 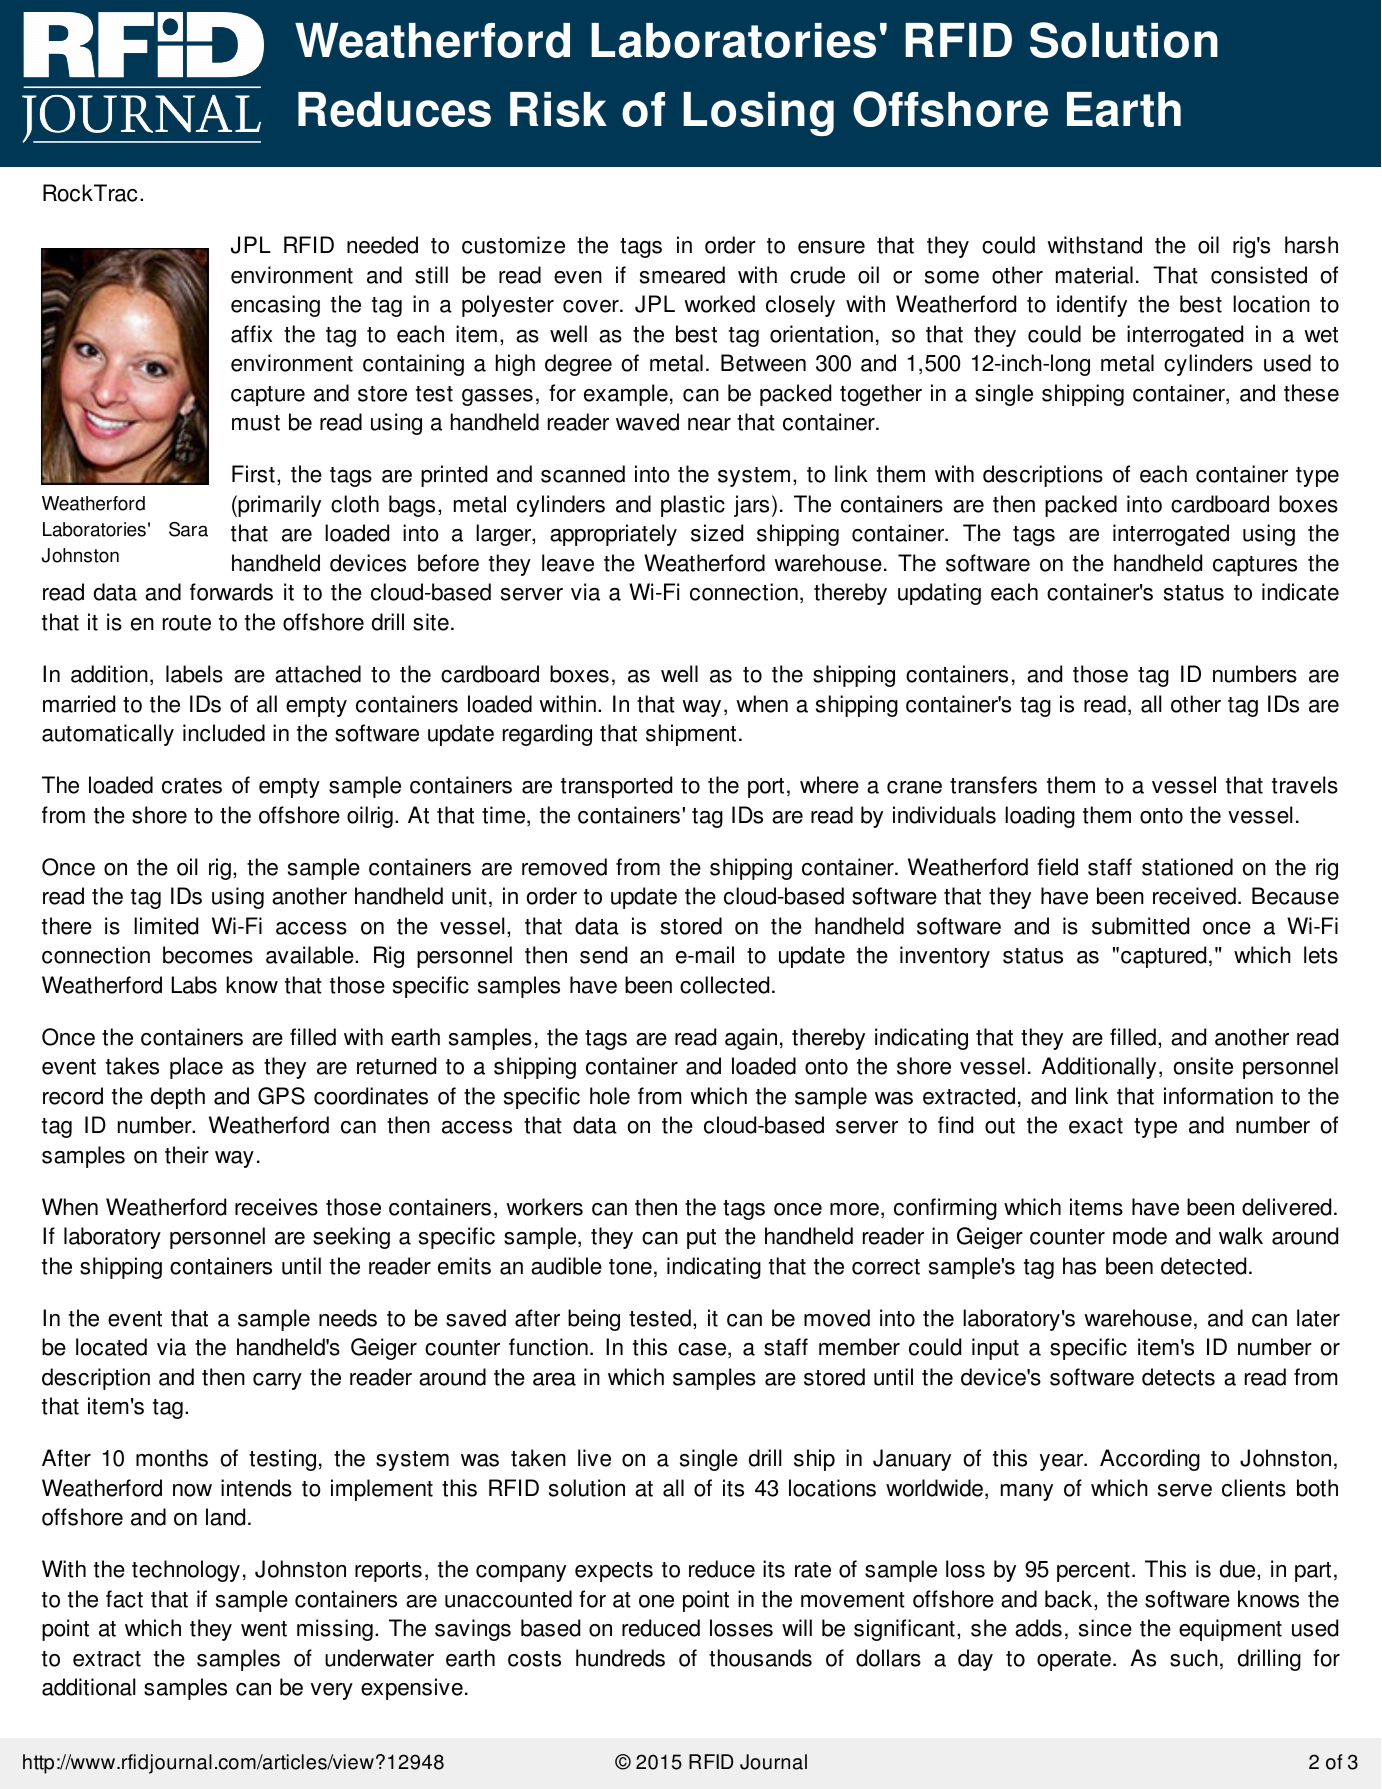 I want to click on harsh, so click(x=1311, y=245).
